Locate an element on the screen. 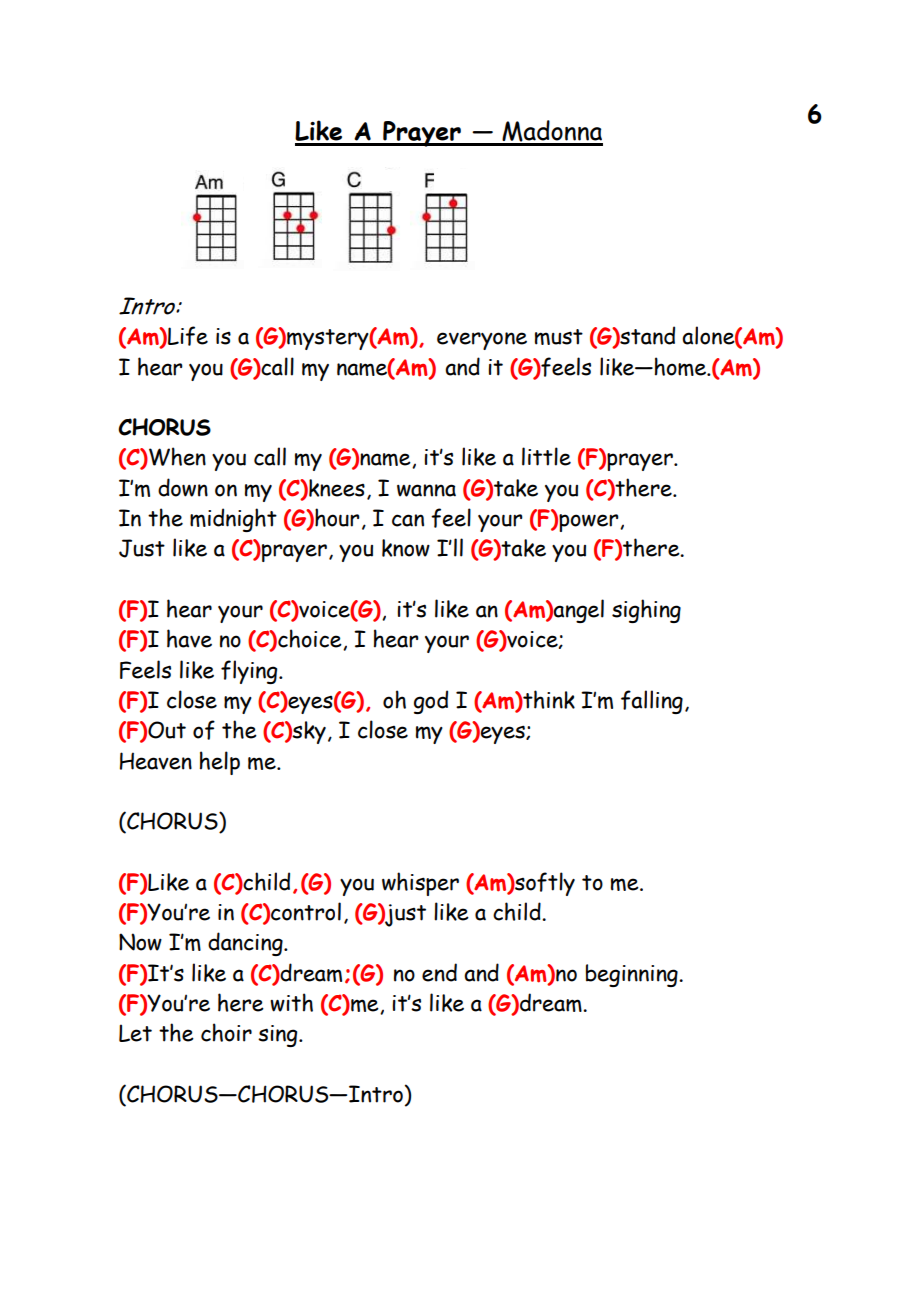 This screenshot has width=924, height=1308. god is located at coordinates (431, 702).
